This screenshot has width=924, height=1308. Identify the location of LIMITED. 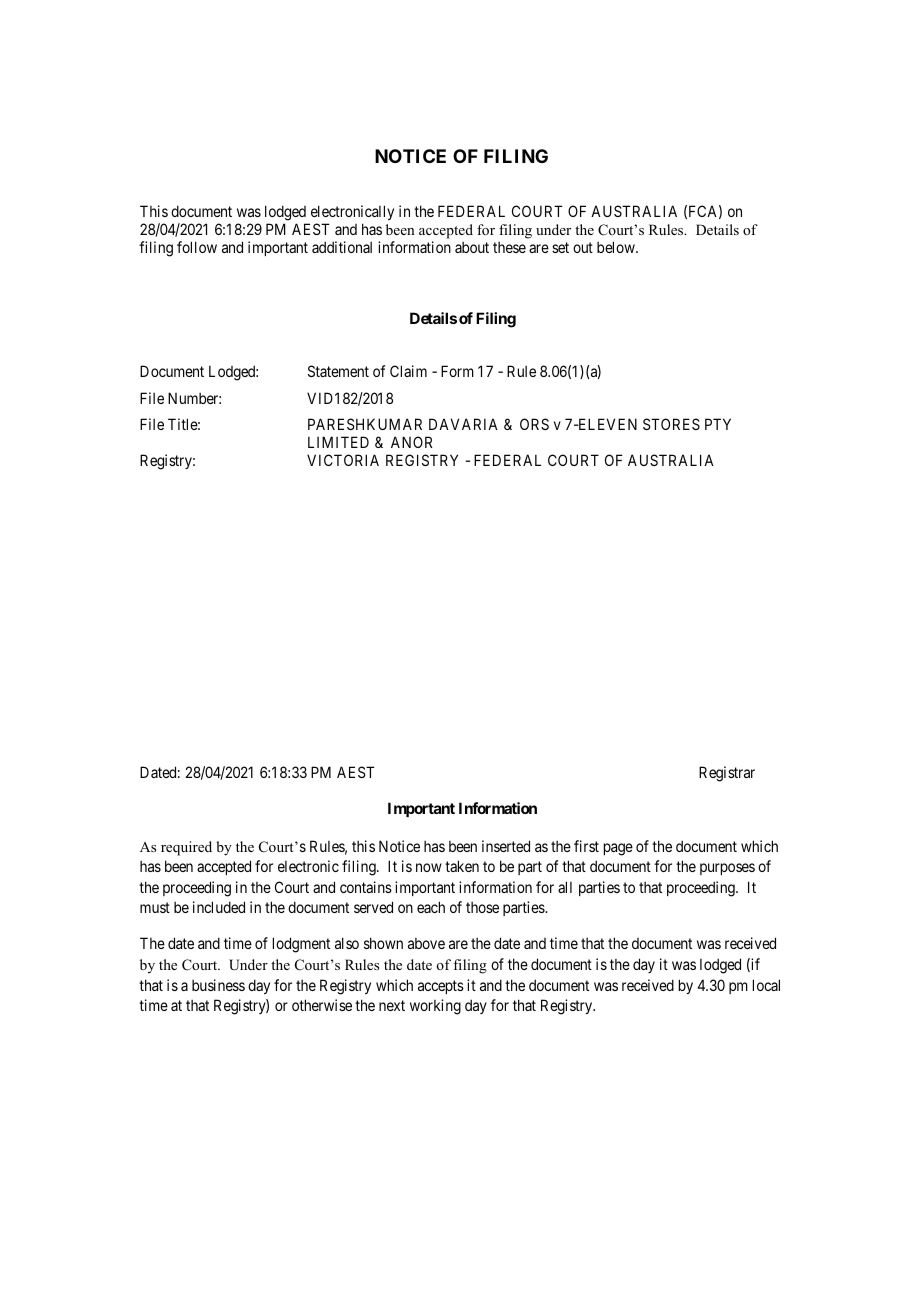
(338, 442).
